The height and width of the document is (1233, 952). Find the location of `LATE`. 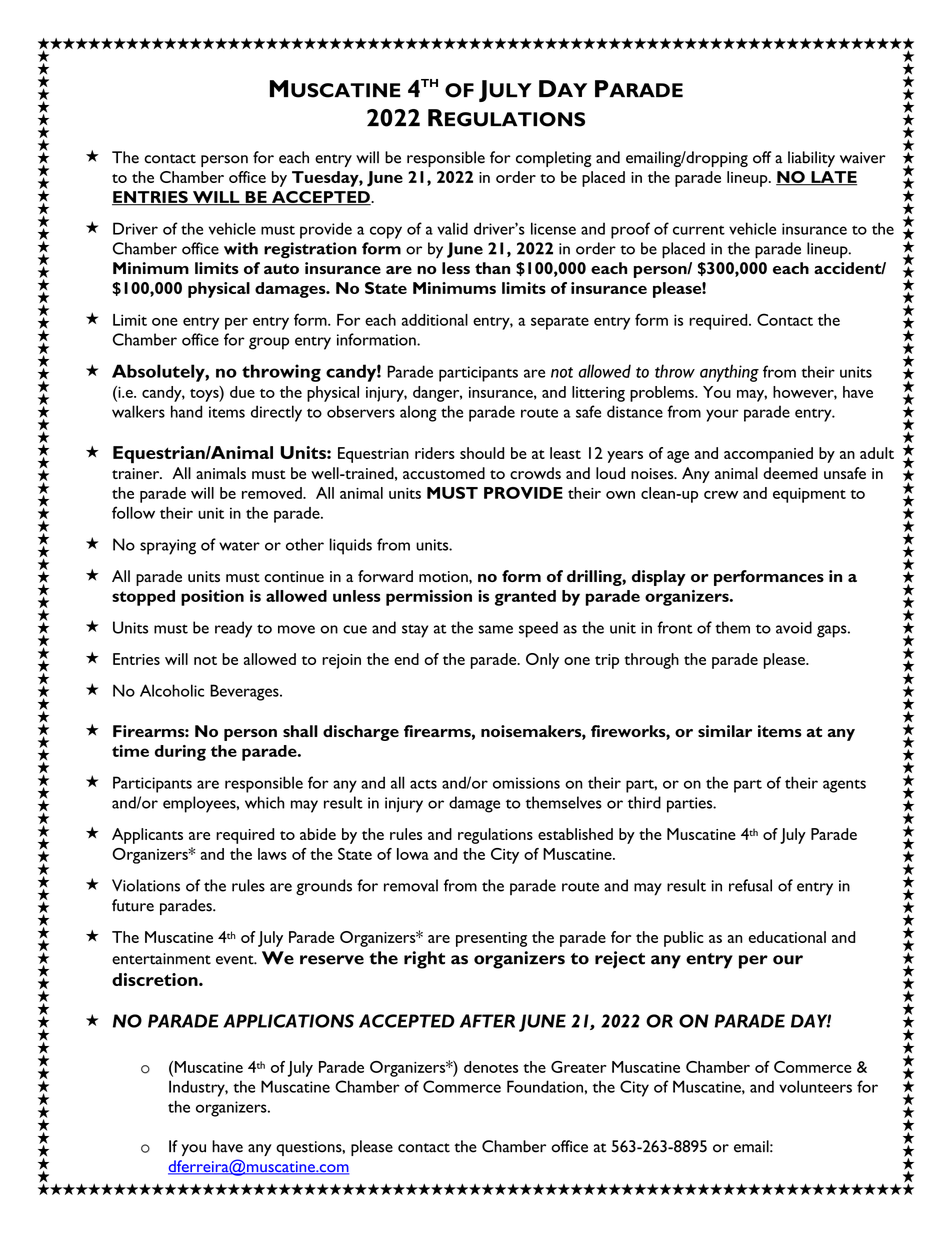

LATE is located at coordinates (833, 178).
